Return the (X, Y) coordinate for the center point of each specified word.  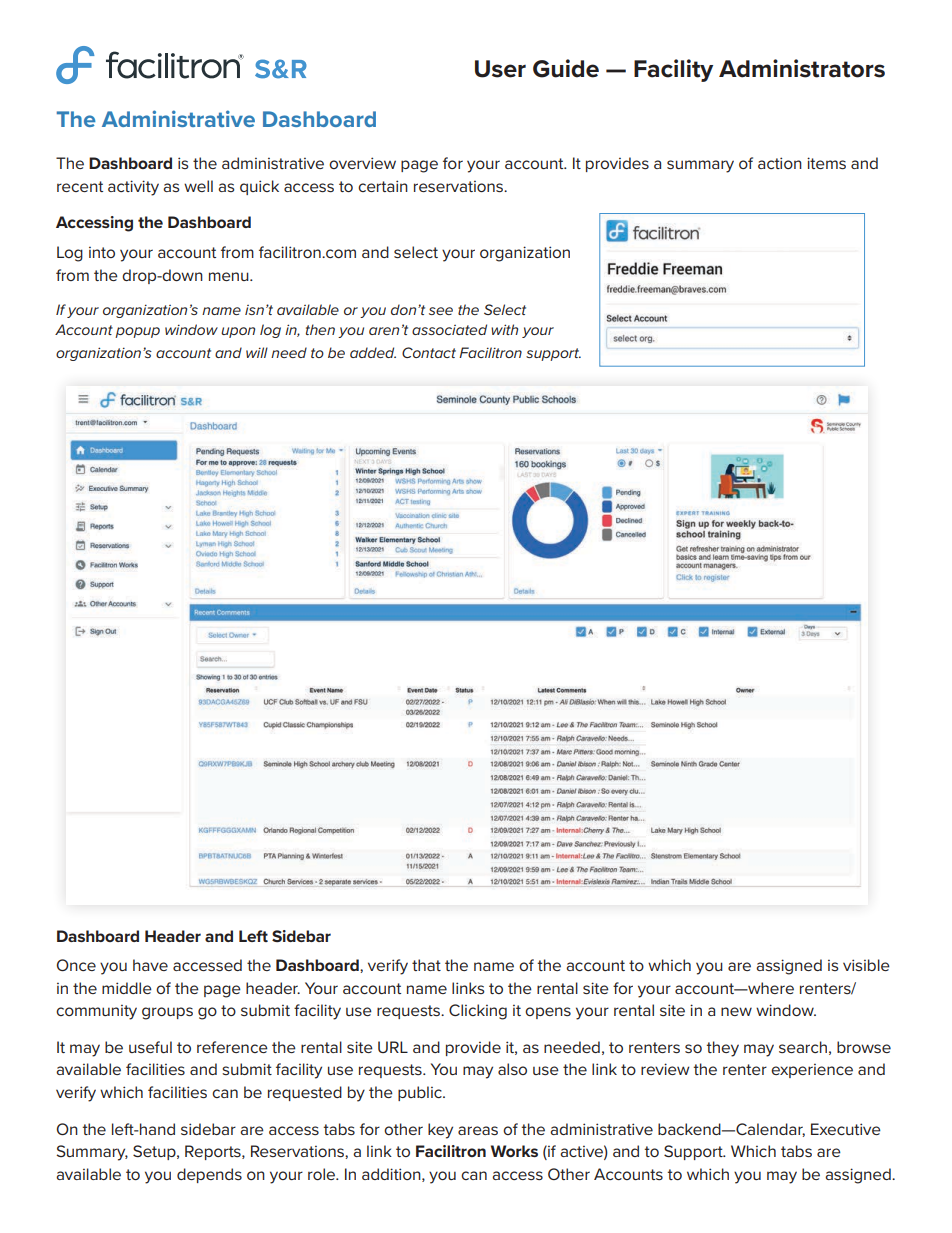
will (257, 352)
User (500, 69)
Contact (429, 352)
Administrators (802, 68)
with (504, 329)
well (198, 186)
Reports (214, 1152)
